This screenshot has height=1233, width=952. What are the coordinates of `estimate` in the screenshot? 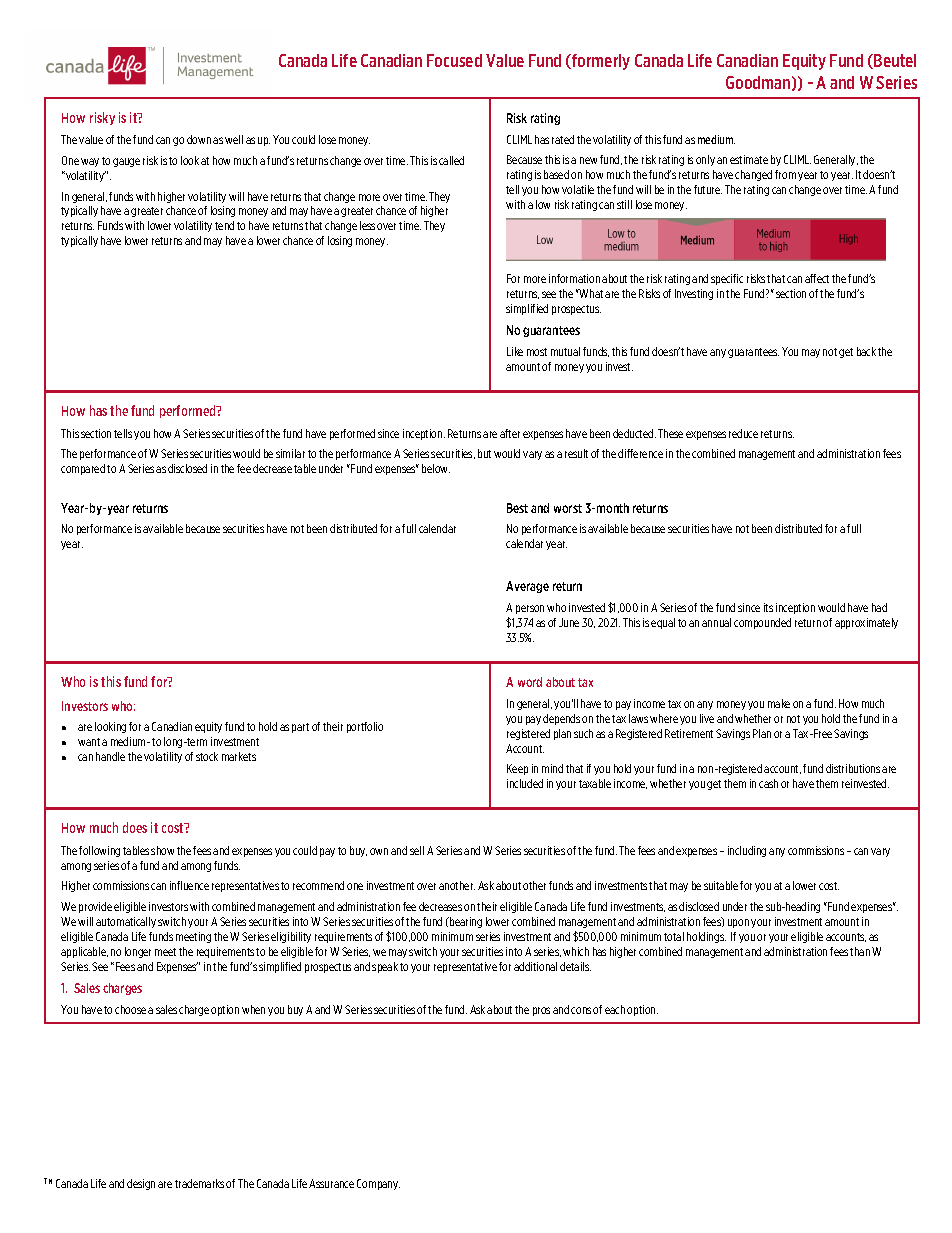 It's located at (749, 159).
